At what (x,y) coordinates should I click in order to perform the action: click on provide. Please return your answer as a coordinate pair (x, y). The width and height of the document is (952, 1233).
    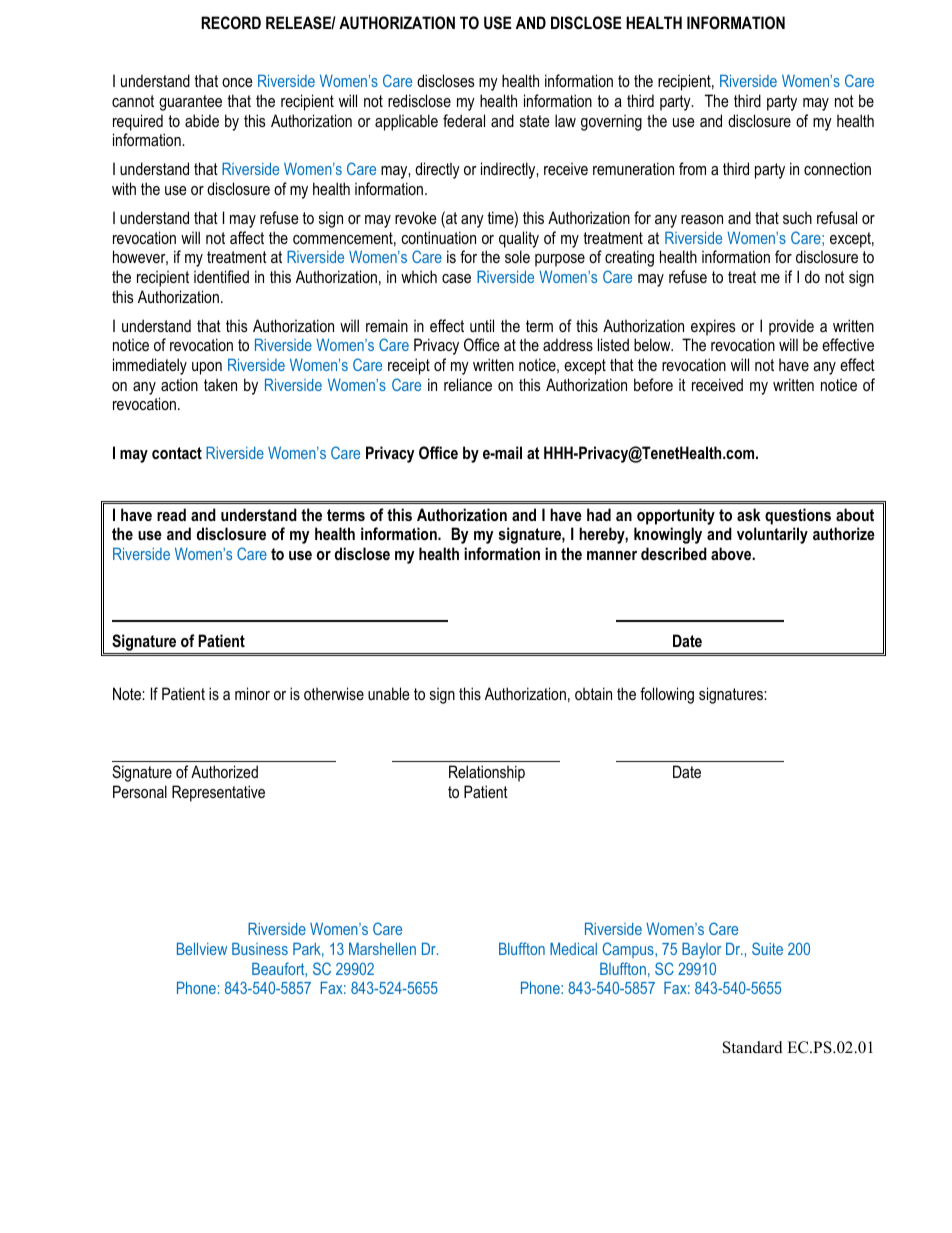
    Looking at the image, I should click on (791, 327).
